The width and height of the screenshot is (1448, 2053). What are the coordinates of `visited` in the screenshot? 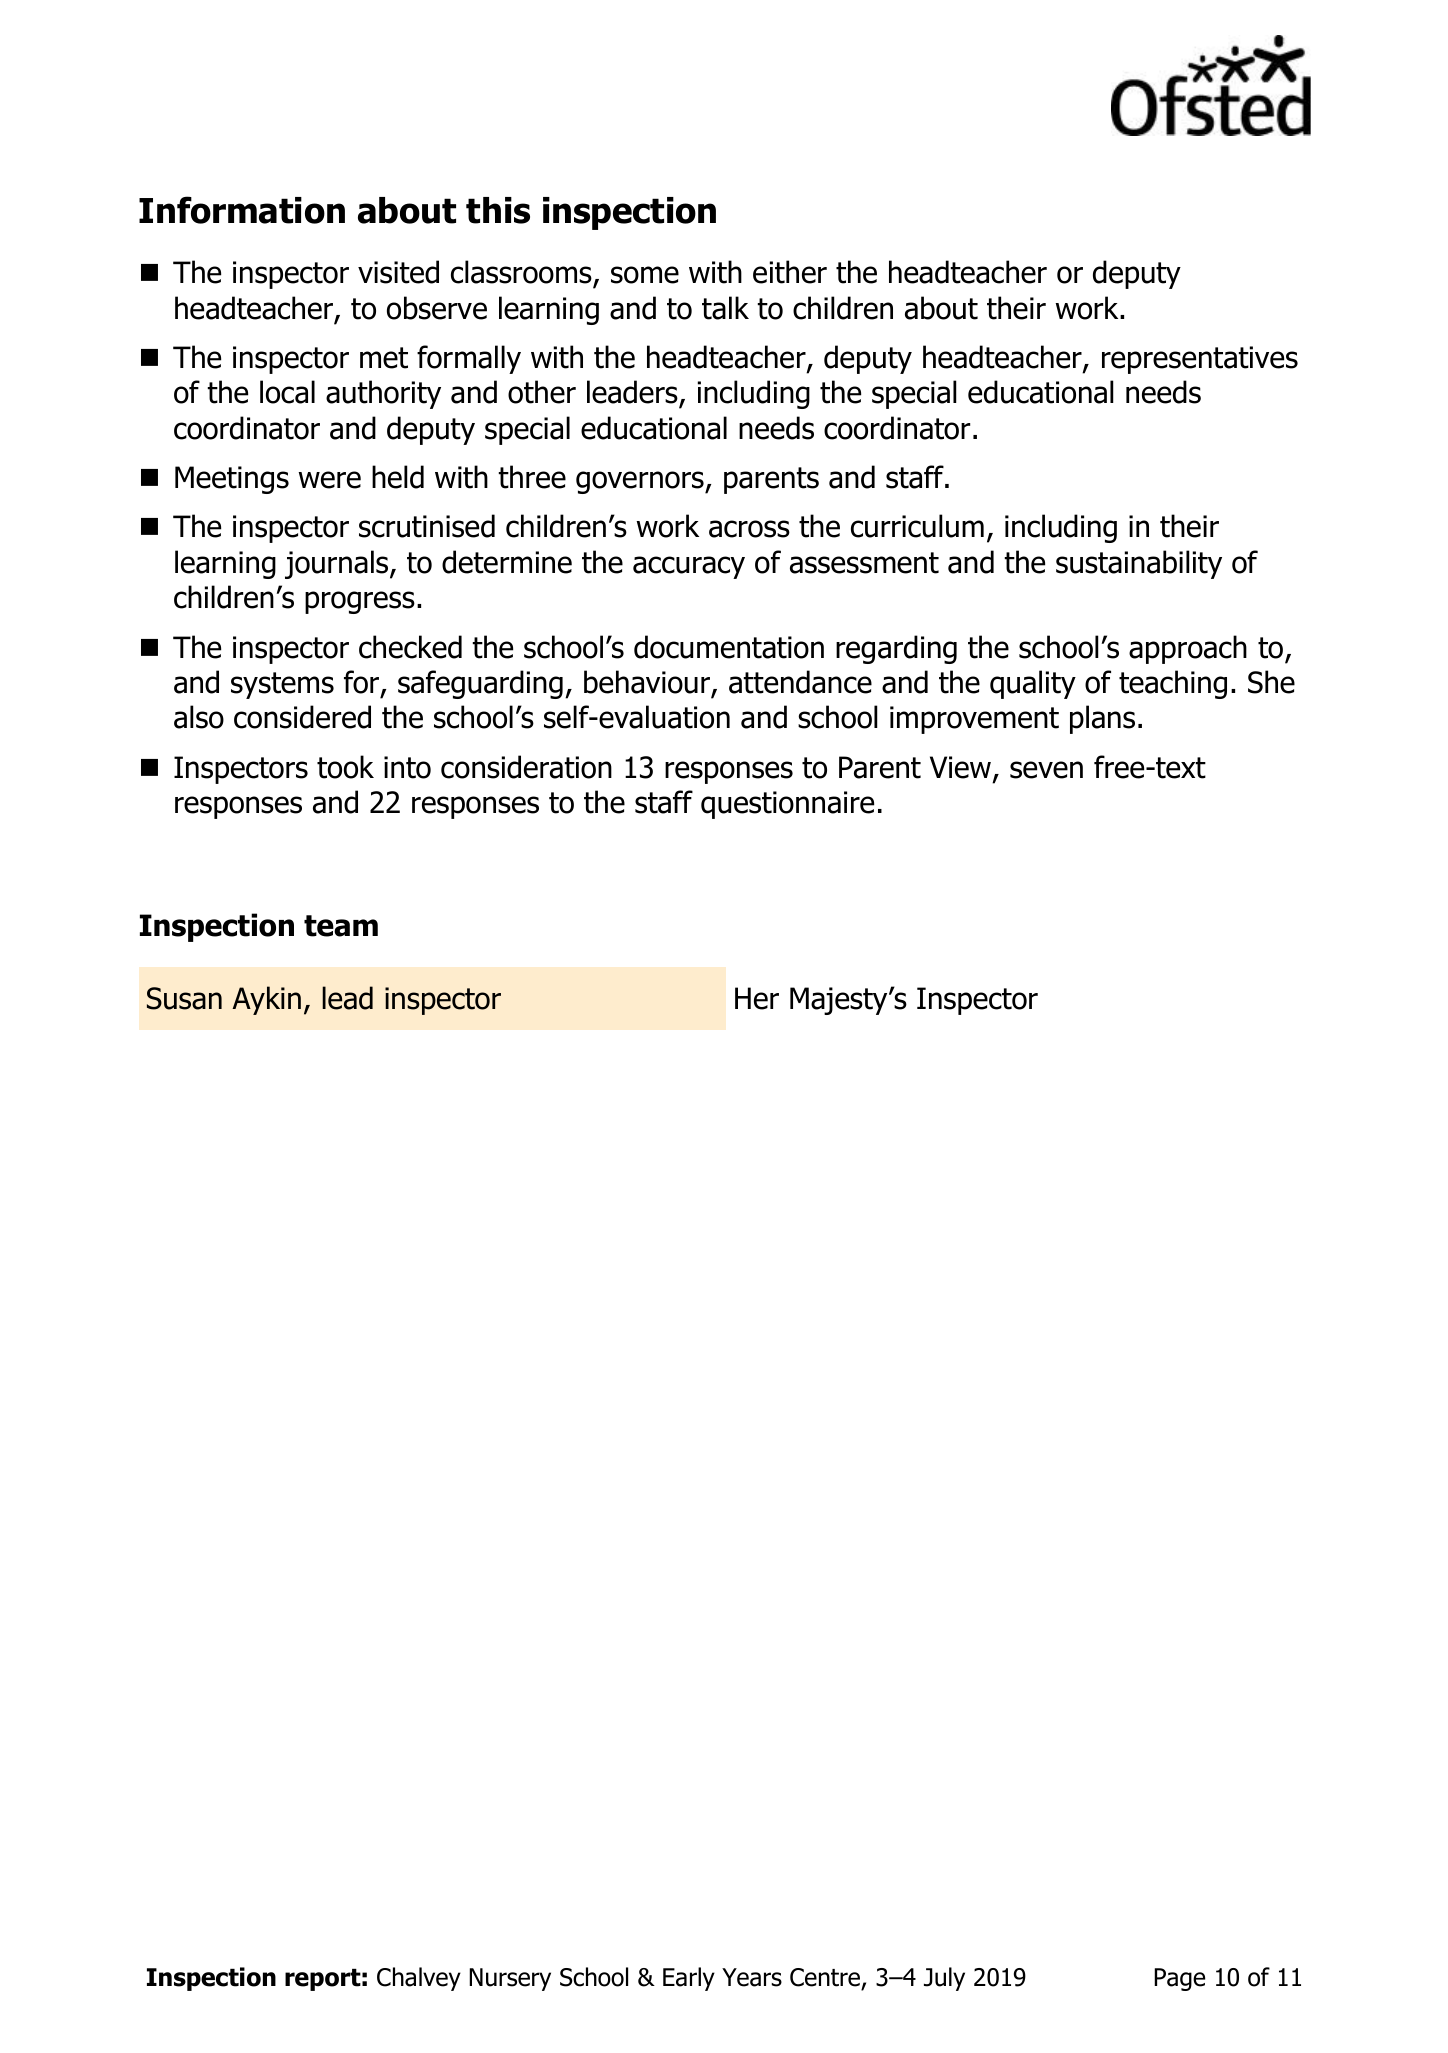 It's located at (398, 272).
